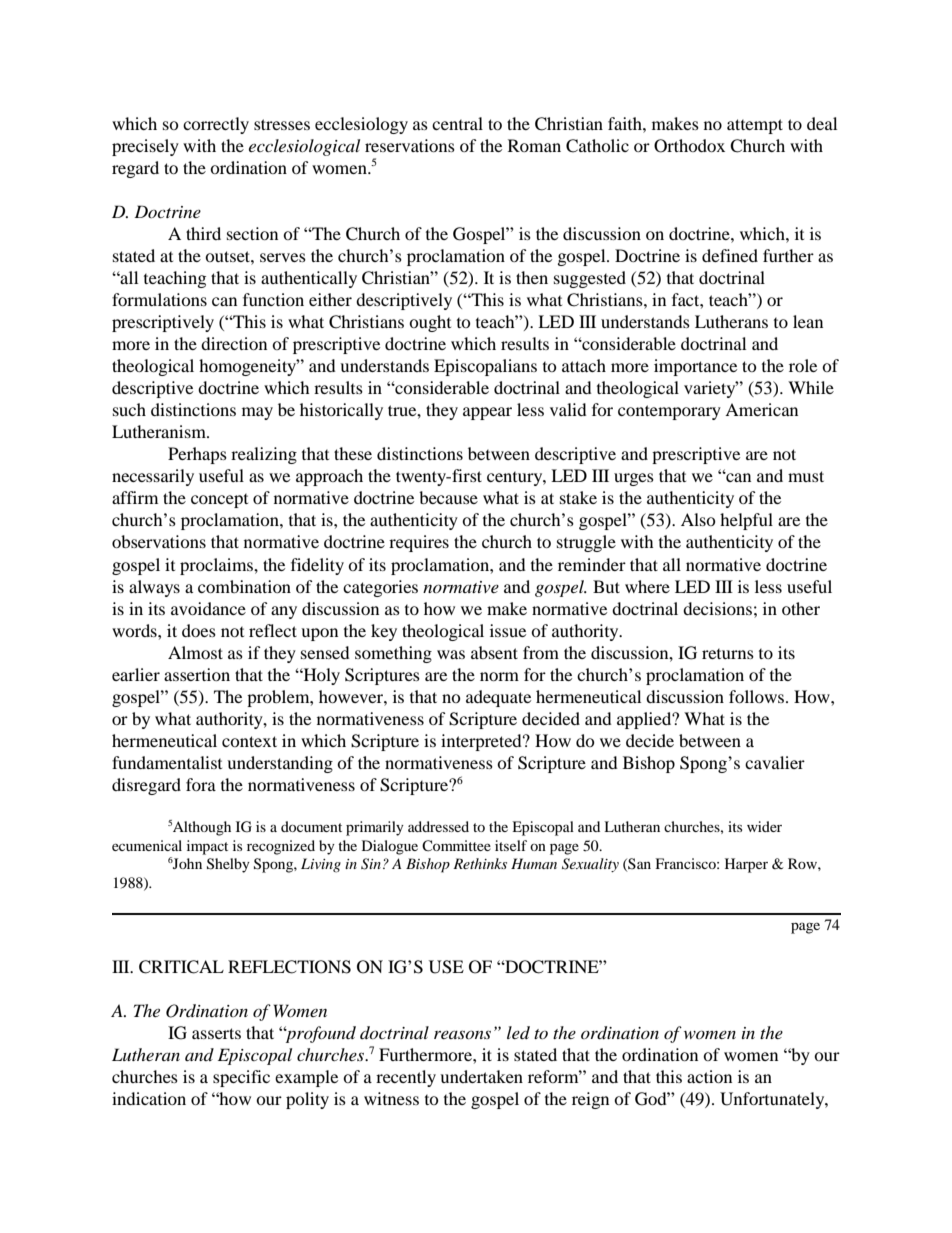 The width and height of the image is (952, 1233). I want to click on because, so click(448, 497).
